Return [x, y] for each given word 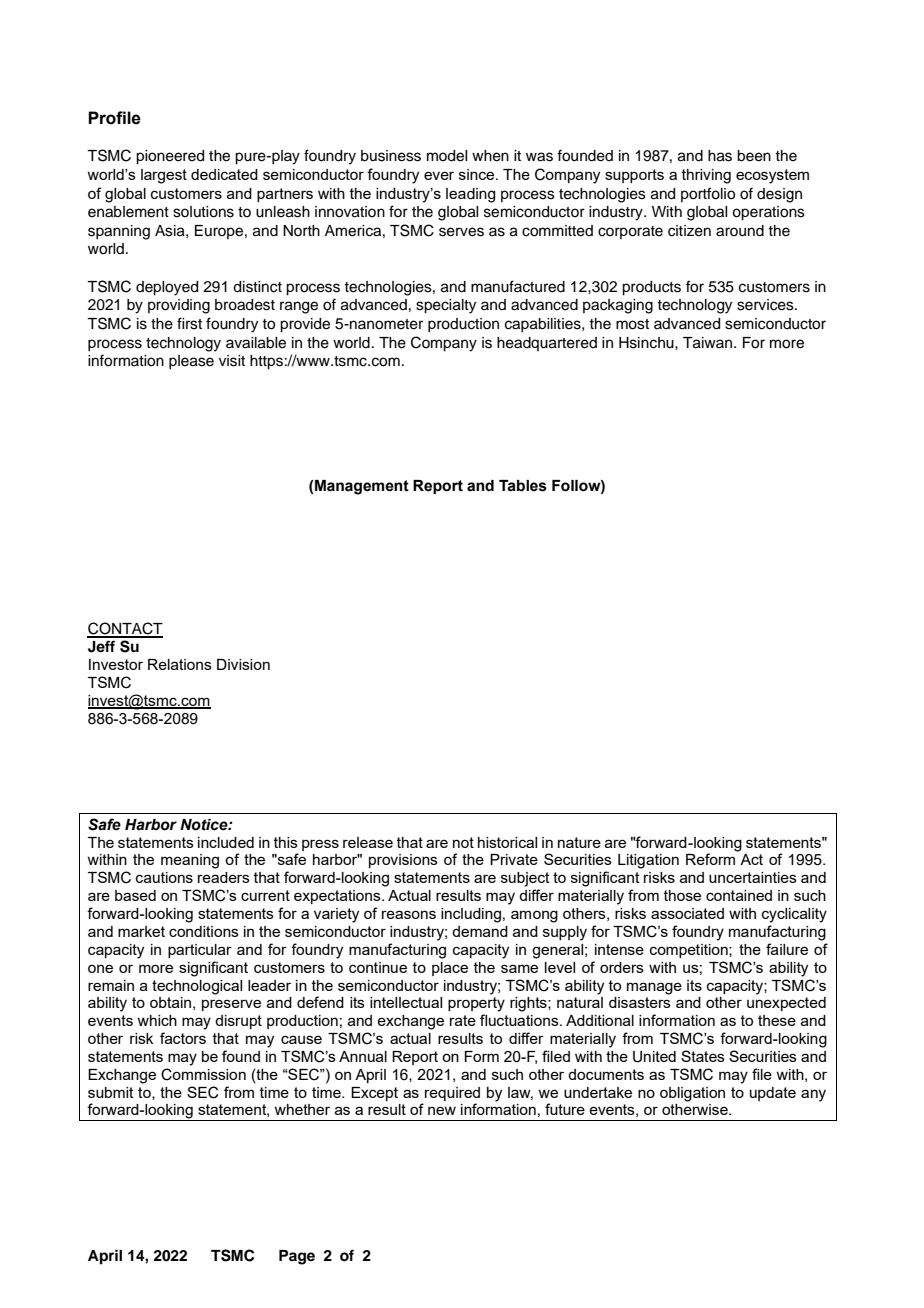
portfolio [708, 194]
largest [164, 176]
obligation [692, 1094]
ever [439, 175]
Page [297, 1257]
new [442, 1110]
